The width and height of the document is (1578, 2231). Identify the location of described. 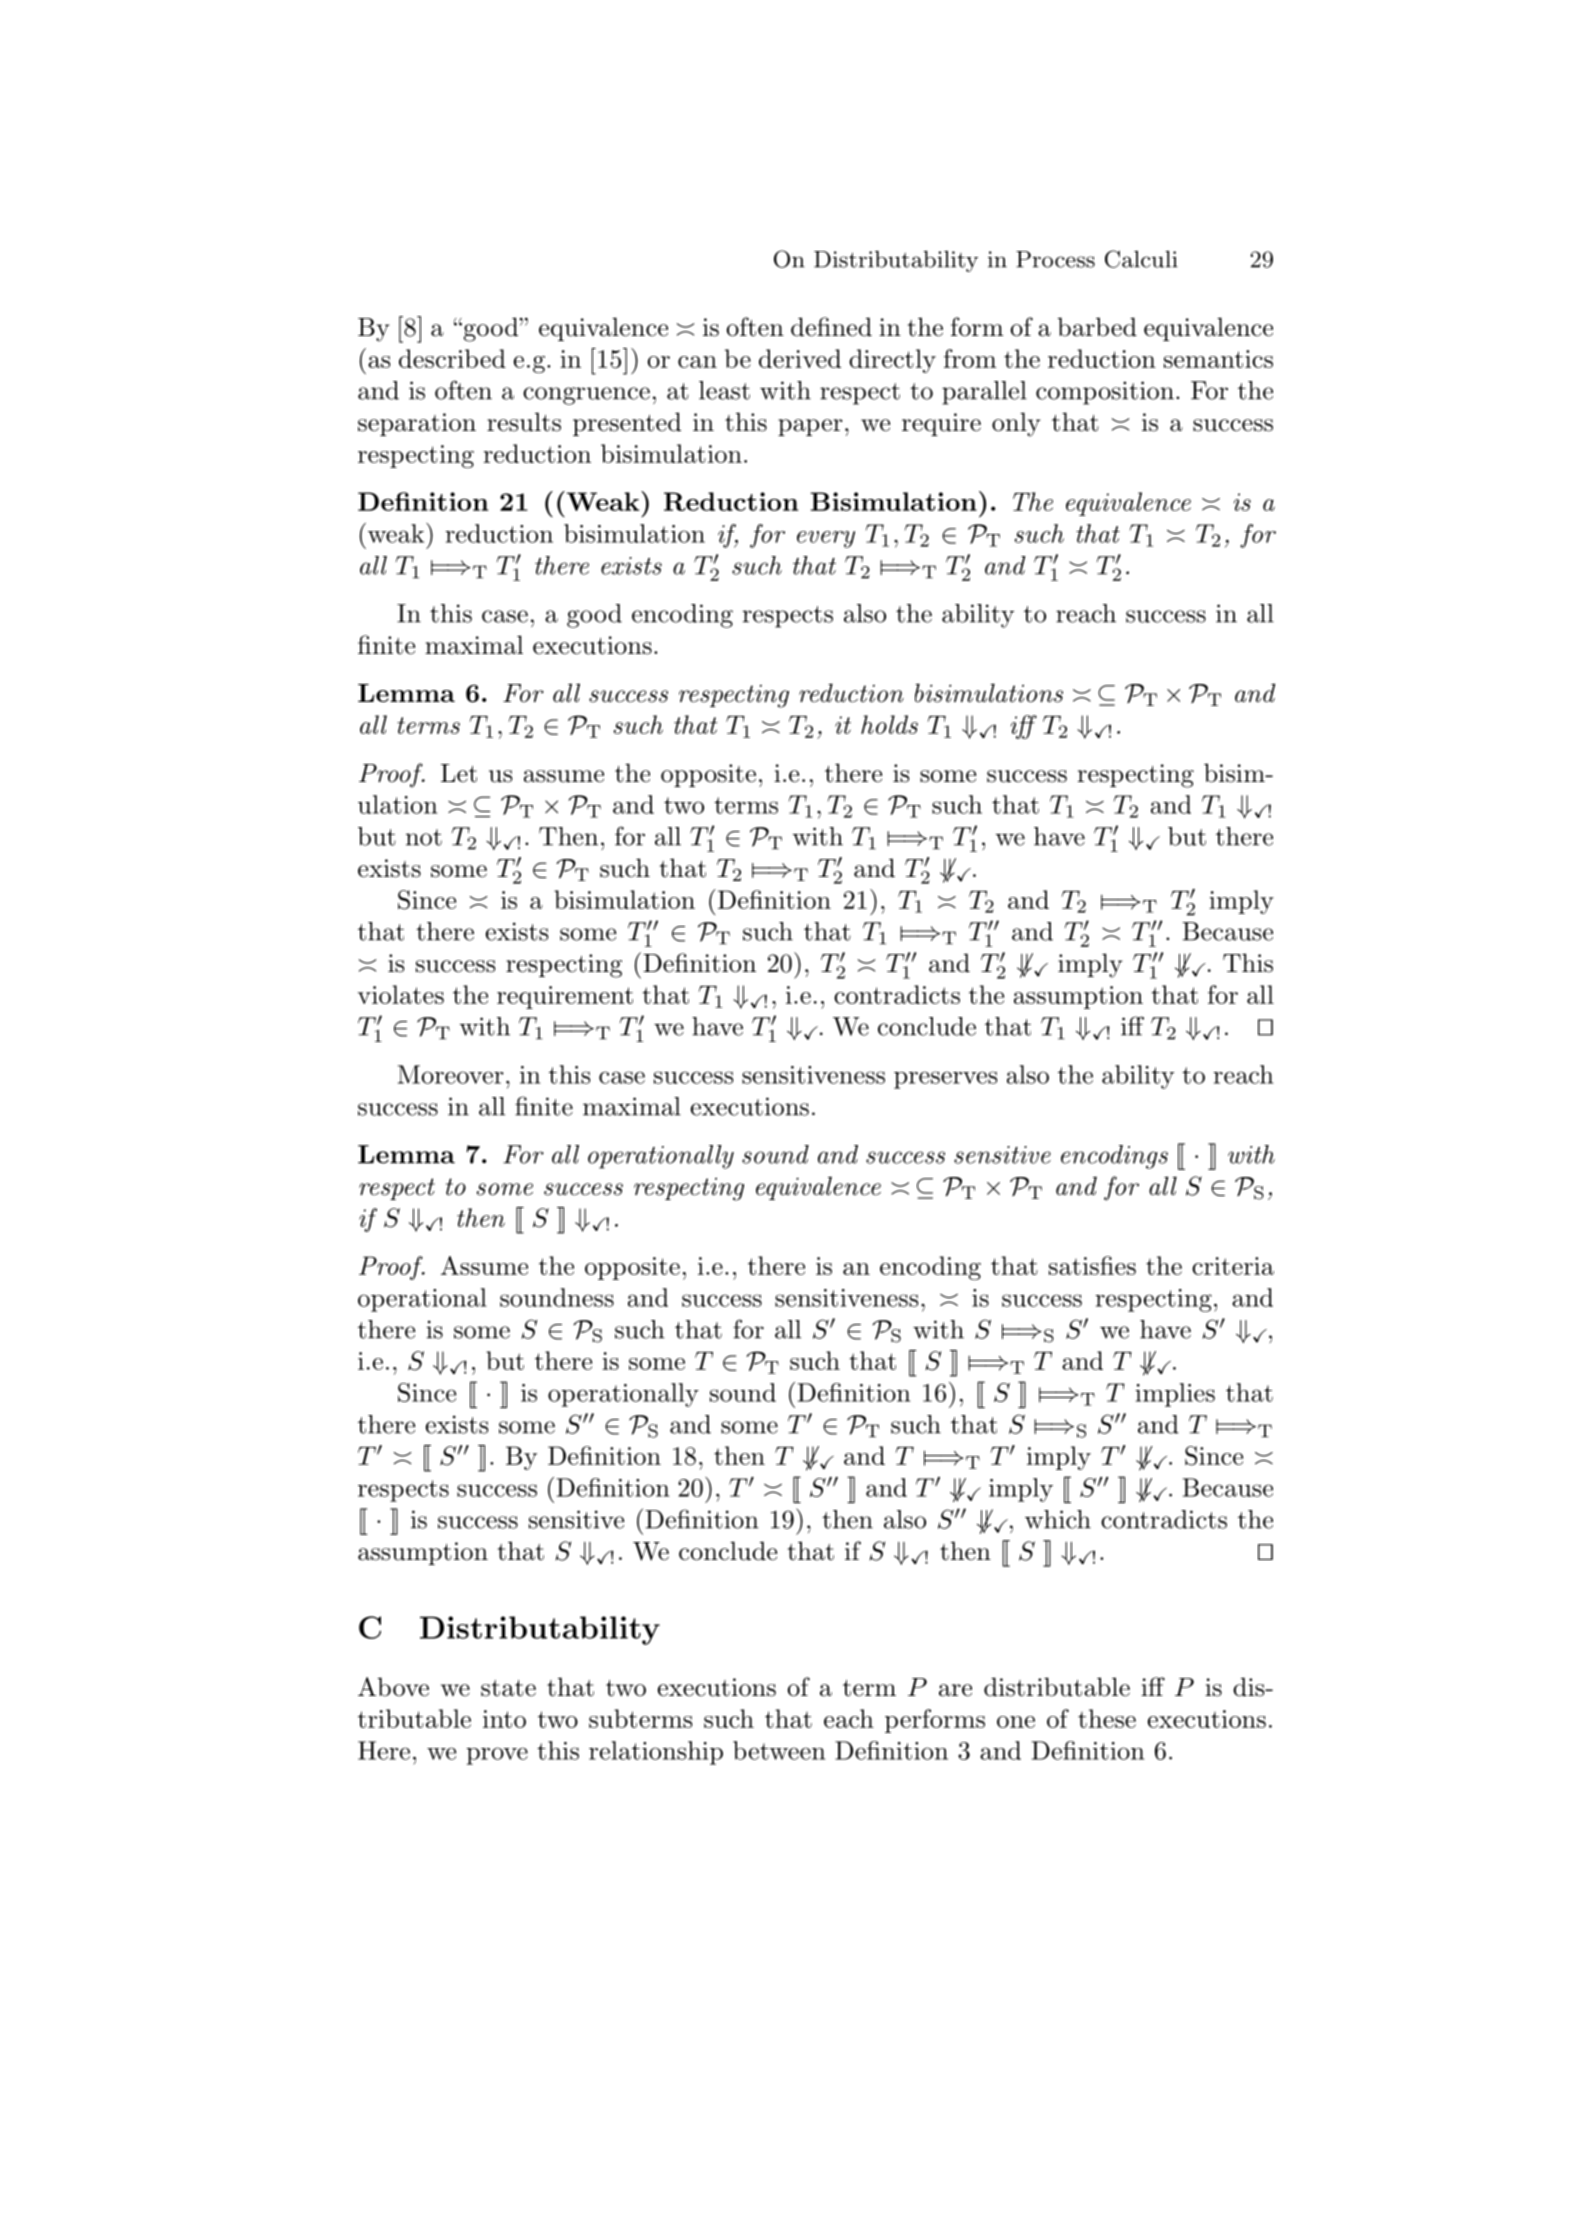
(452, 358).
